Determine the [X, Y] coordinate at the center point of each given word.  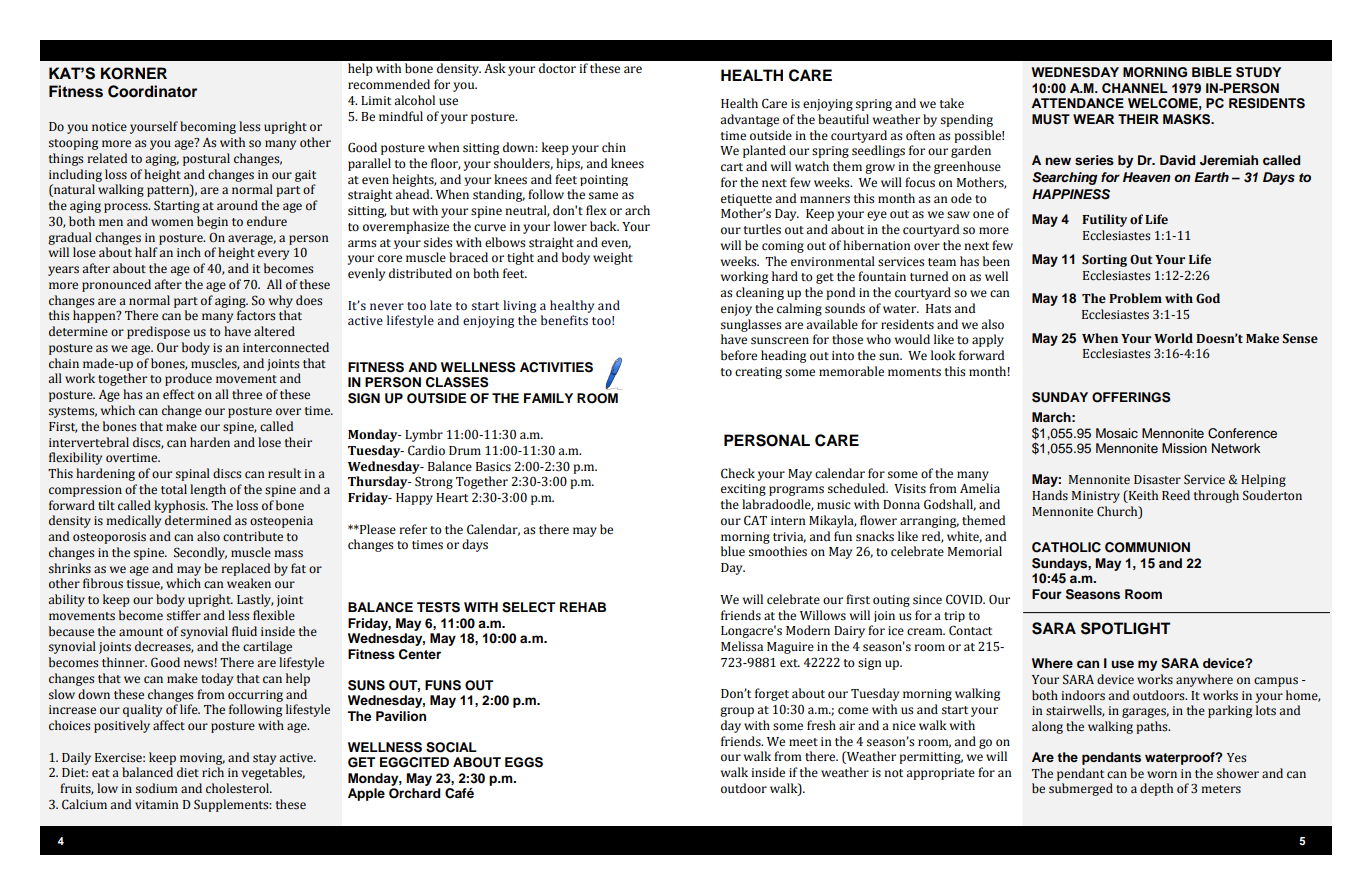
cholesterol [238, 788]
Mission [1184, 448]
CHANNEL [1135, 88]
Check [738, 473]
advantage [749, 120]
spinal [193, 474]
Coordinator [152, 91]
